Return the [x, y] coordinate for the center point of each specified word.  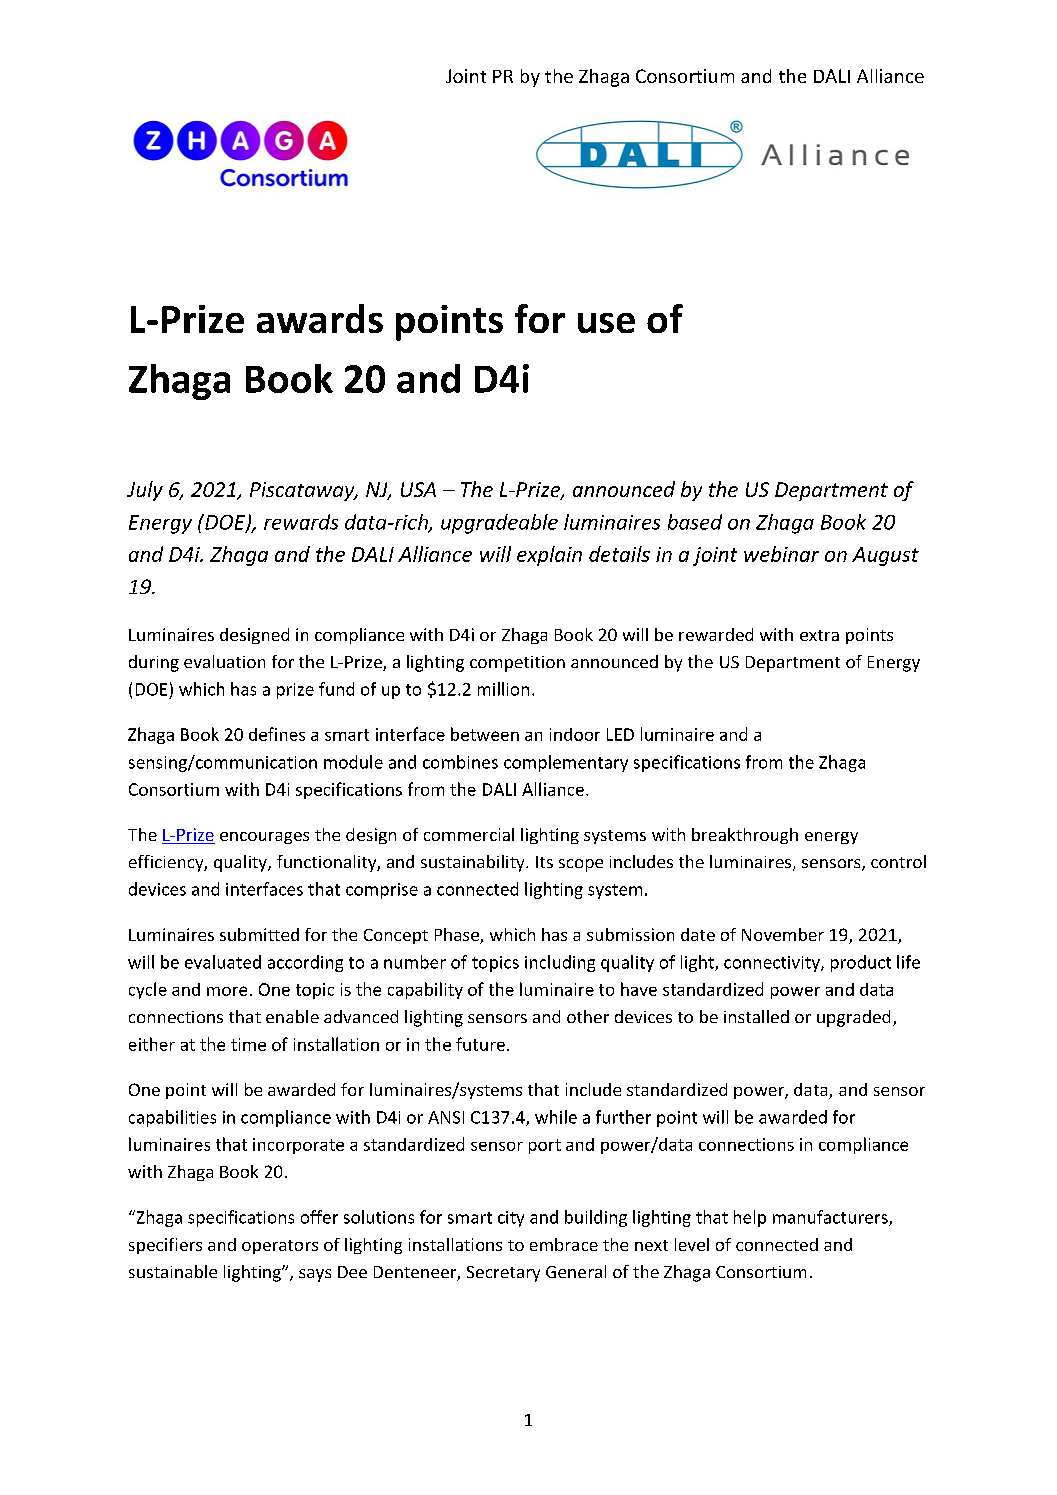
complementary [566, 763]
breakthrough [745, 836]
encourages [264, 838]
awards [320, 318]
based [695, 522]
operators [280, 1247]
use [606, 323]
